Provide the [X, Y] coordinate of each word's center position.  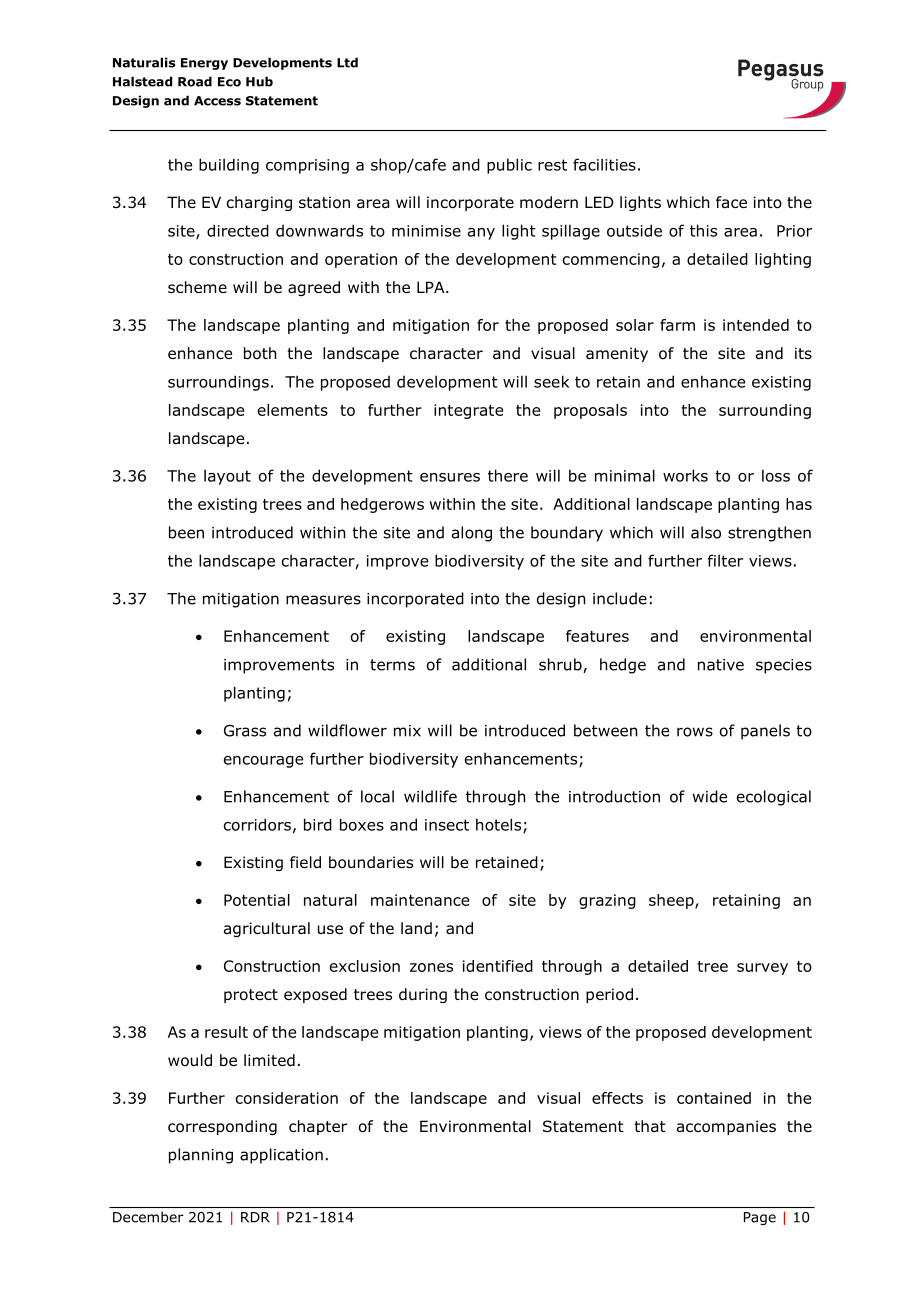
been [186, 532]
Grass [245, 731]
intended [756, 325]
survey [762, 969]
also [706, 532]
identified [498, 966]
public [509, 166]
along [472, 534]
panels [765, 732]
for [488, 325]
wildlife [430, 796]
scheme [197, 287]
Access [217, 101]
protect [251, 996]
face [731, 202]
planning [201, 1156]
